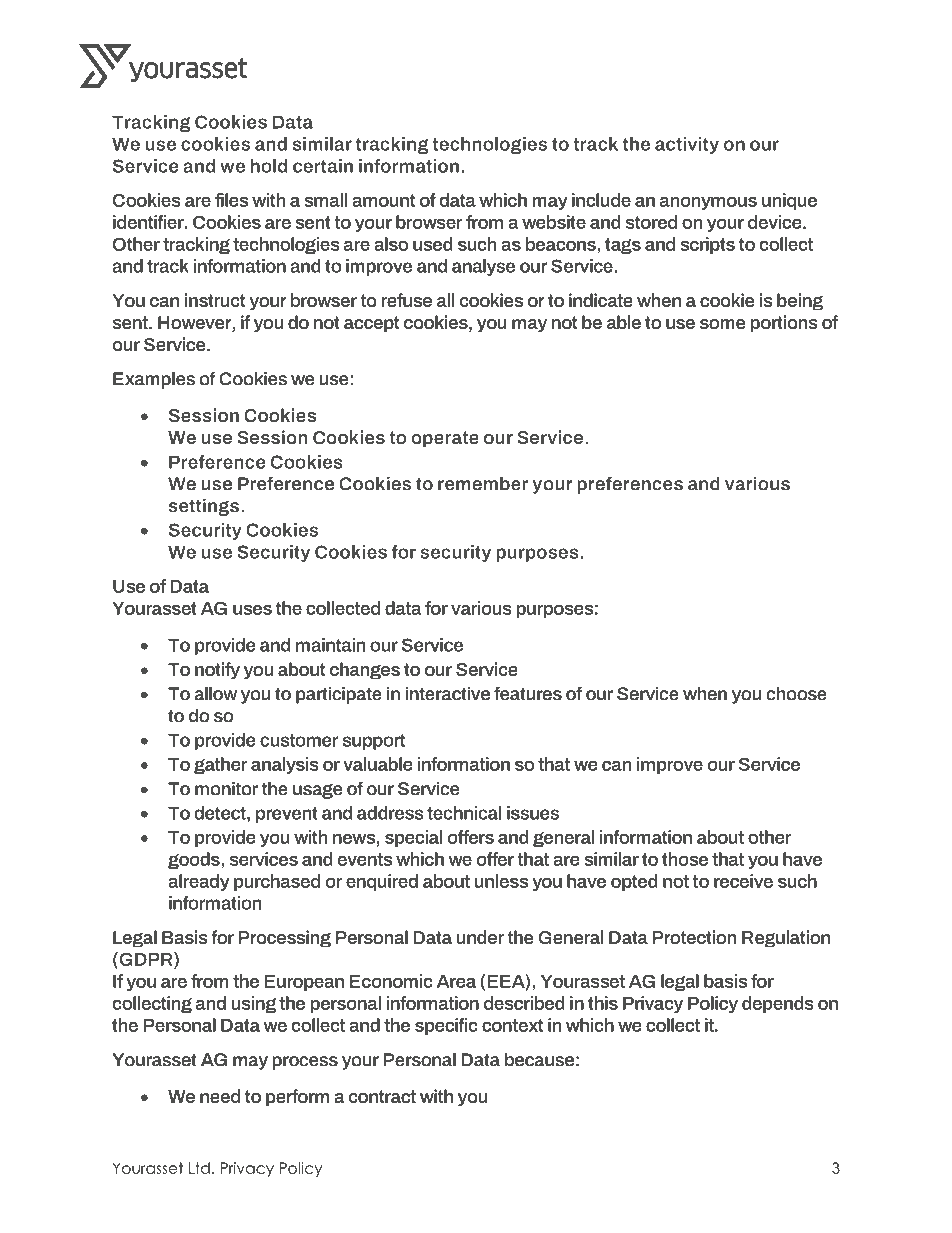 This screenshot has width=952, height=1233. Describe the element at coordinates (447, 693) in the screenshot. I see `interactive` at that location.
